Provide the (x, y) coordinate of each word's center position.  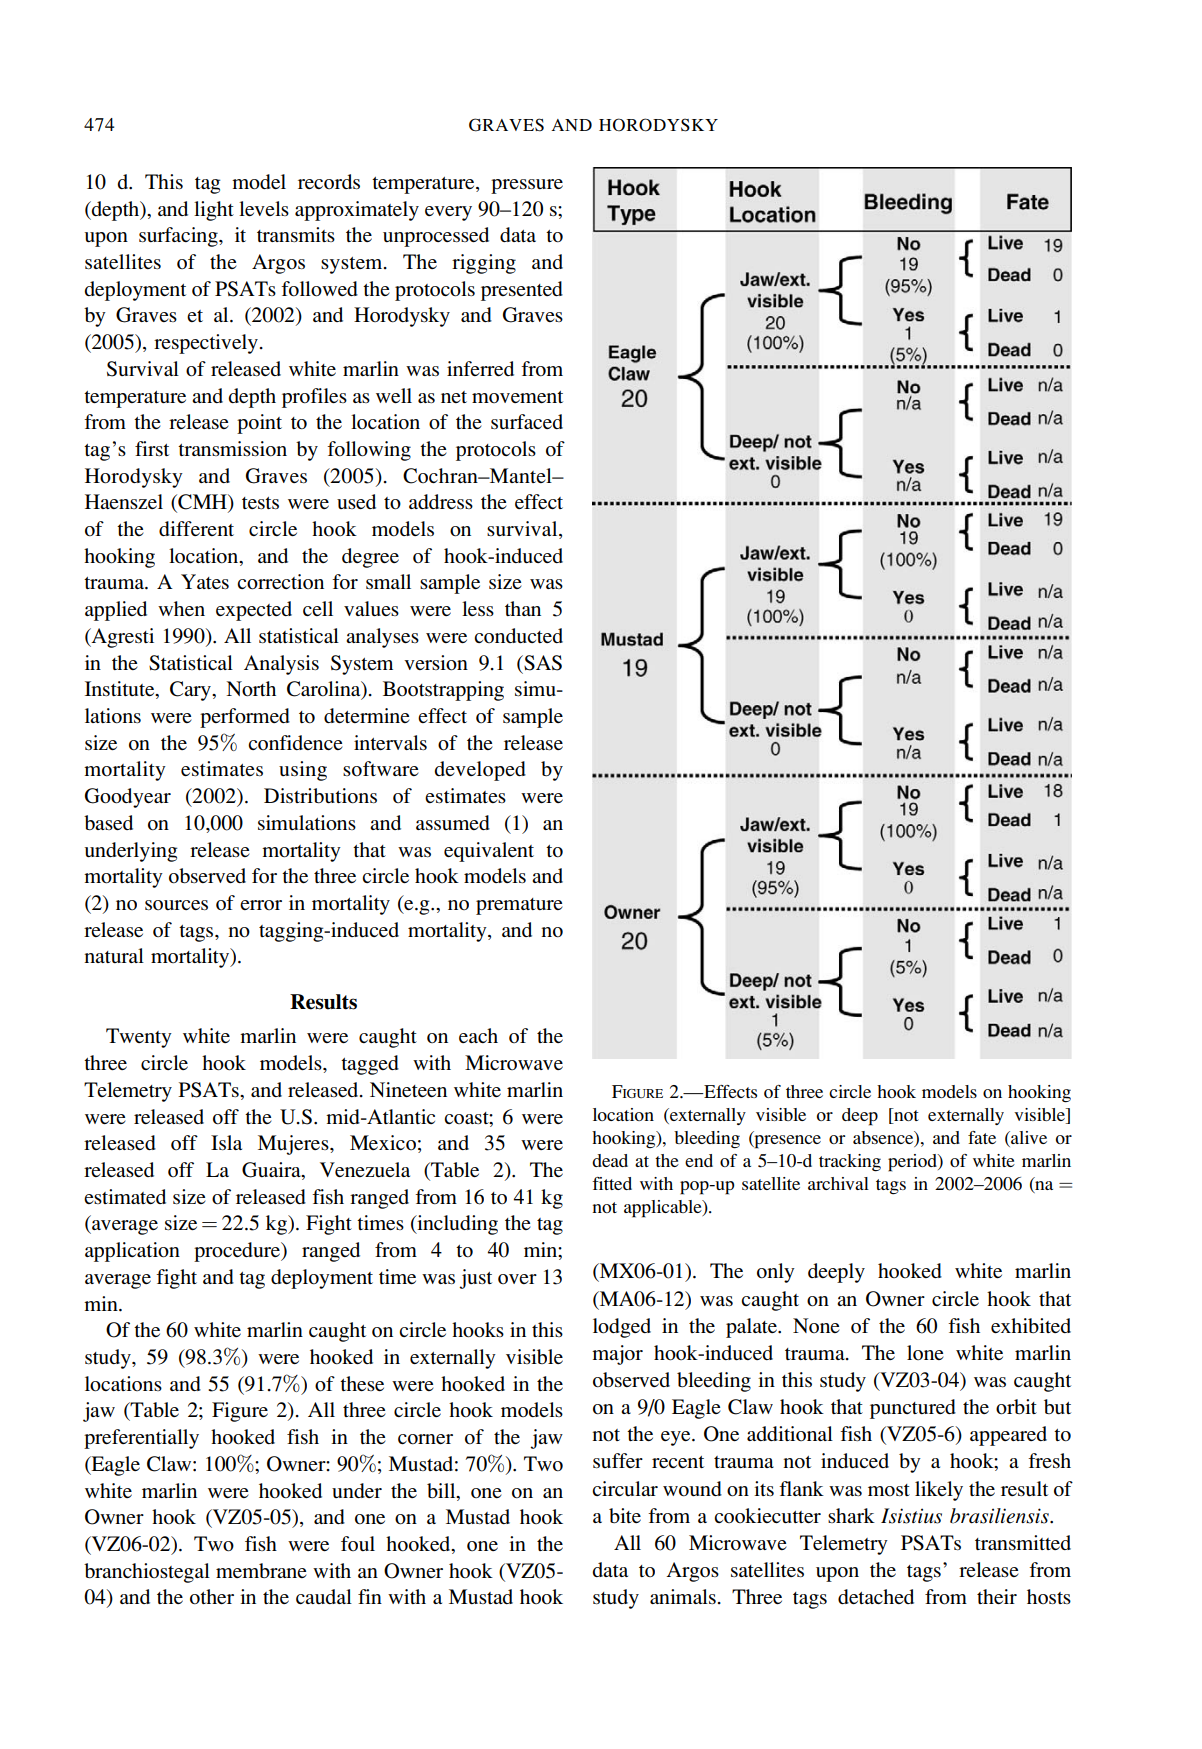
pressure (527, 186)
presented (522, 291)
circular (625, 1488)
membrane (261, 1570)
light (214, 211)
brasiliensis (1000, 1516)
